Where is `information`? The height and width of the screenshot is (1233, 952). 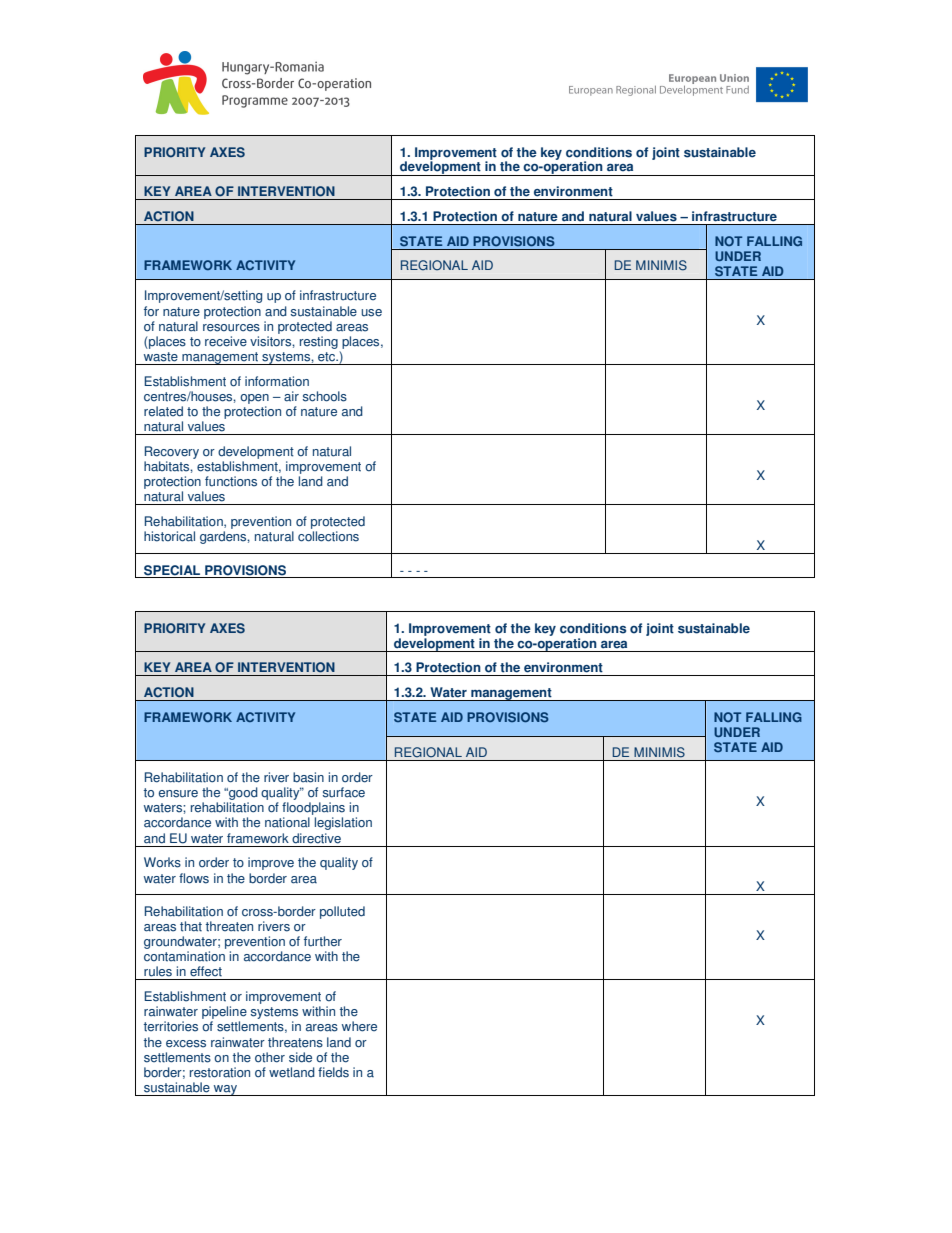
information is located at coordinates (277, 381).
